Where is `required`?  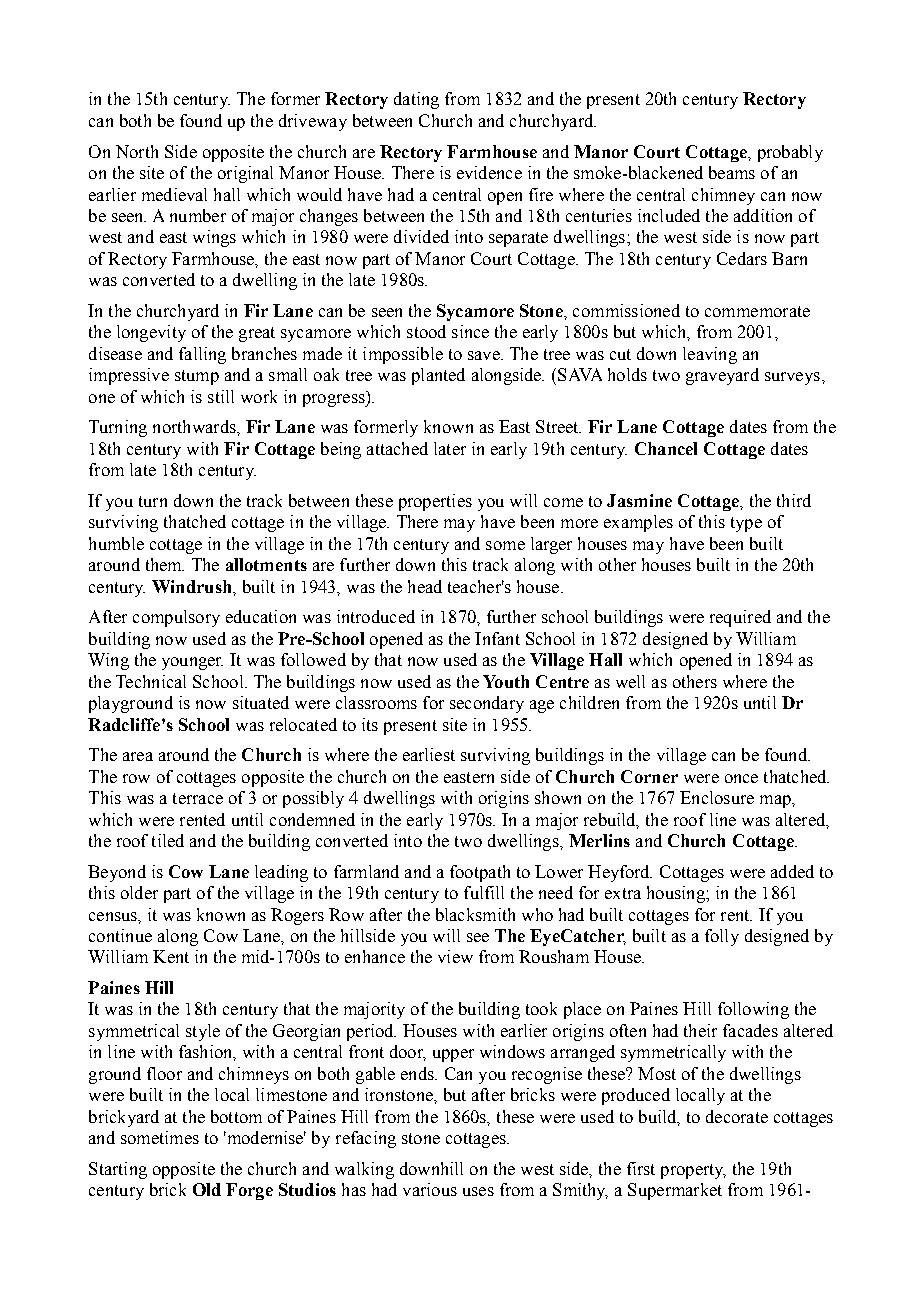
required is located at coordinates (740, 618).
